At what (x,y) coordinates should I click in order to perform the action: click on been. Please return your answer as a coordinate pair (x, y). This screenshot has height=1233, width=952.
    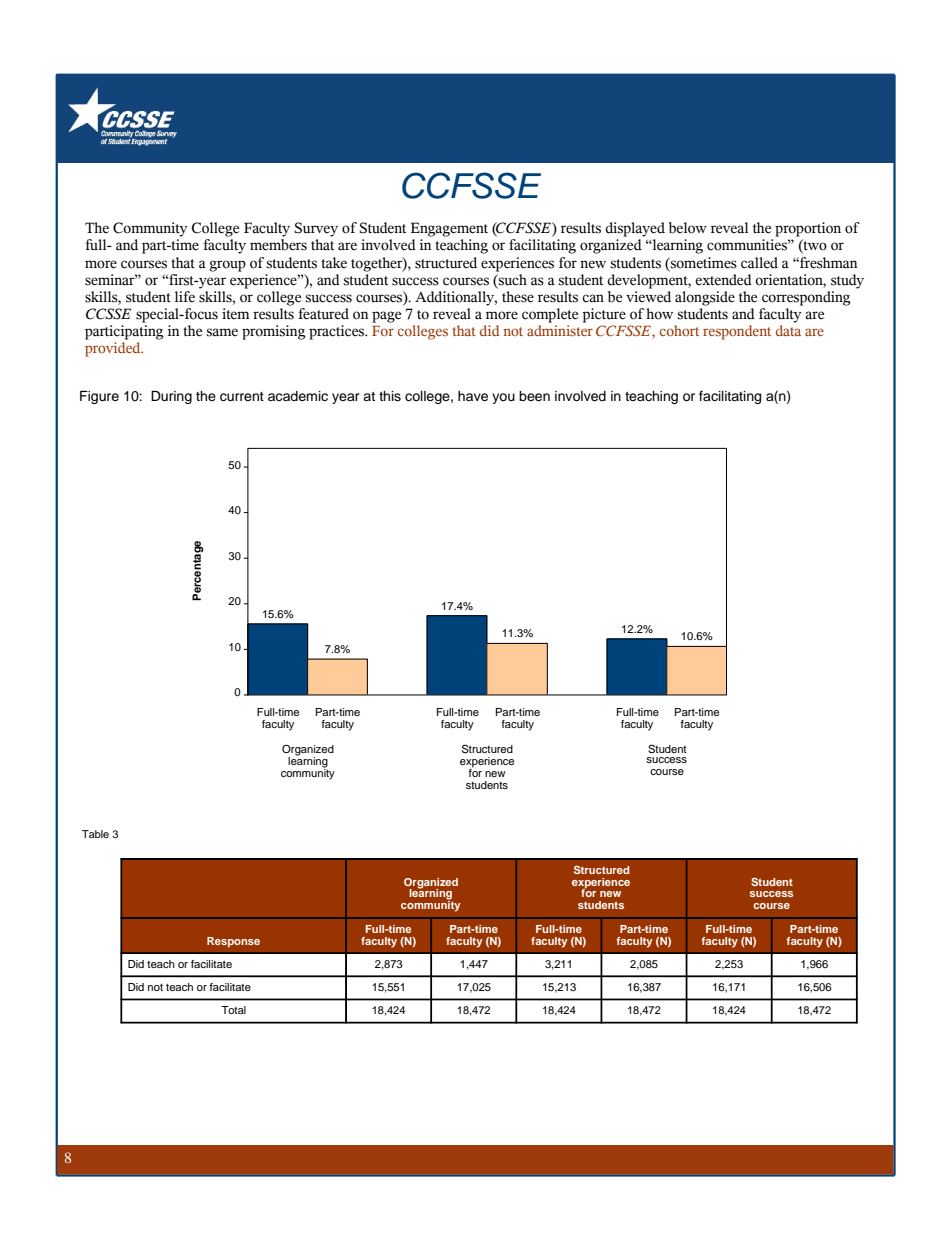
    Looking at the image, I should click on (534, 396).
